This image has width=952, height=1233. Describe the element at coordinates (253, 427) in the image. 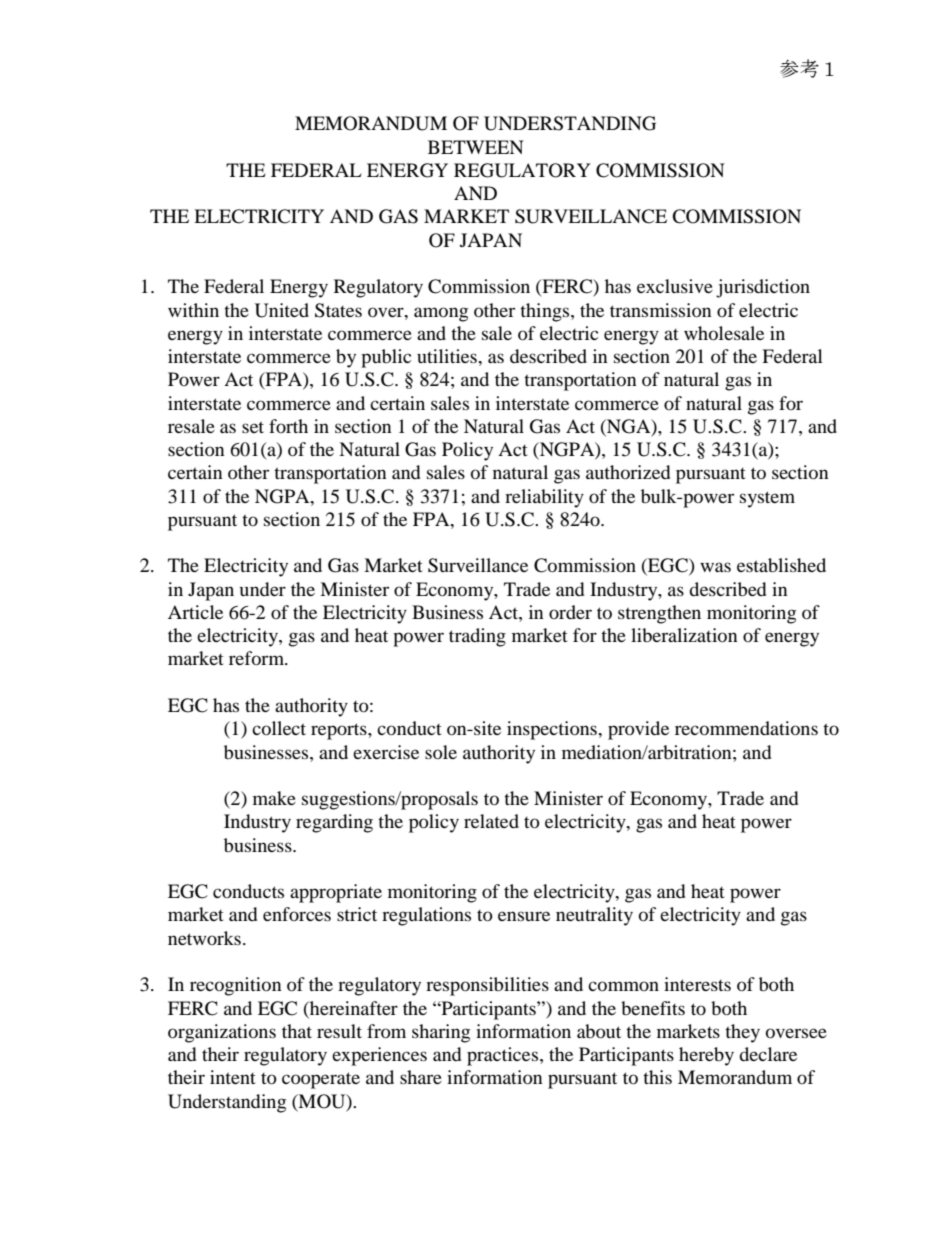

I see `set` at that location.
